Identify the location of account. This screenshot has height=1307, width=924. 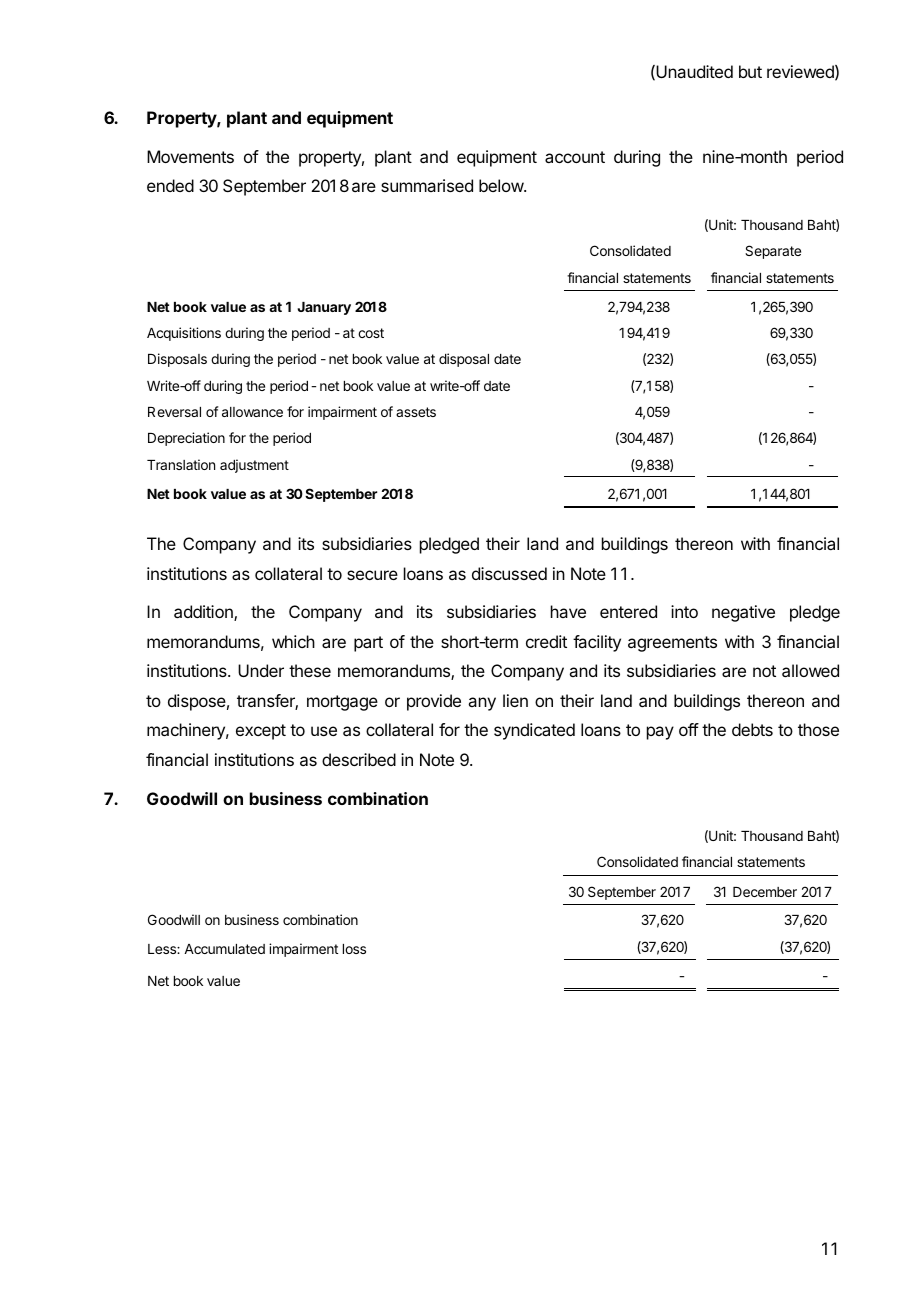
(575, 157).
